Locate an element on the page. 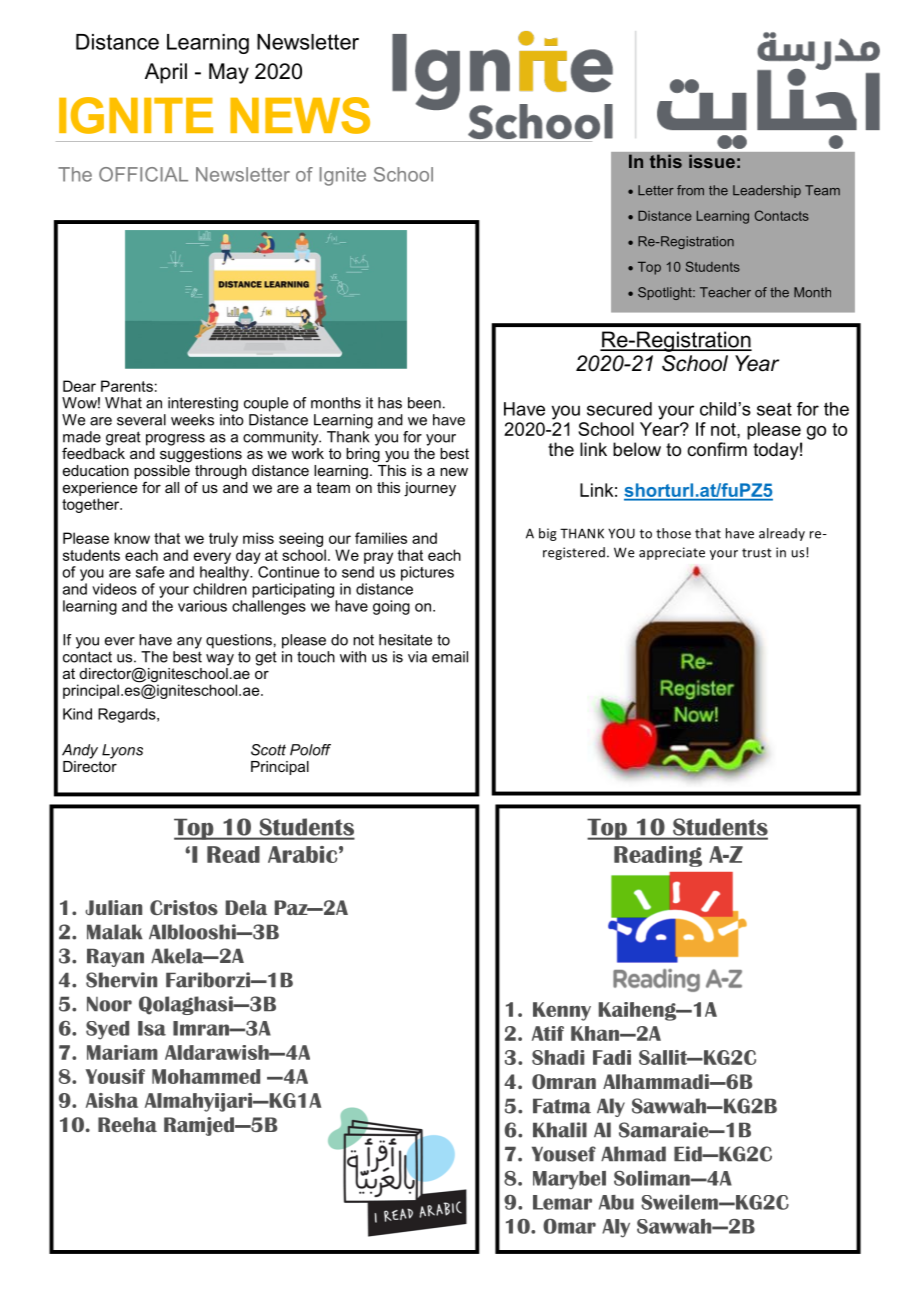 This page has width=924, height=1308. Malak is located at coordinates (115, 932).
